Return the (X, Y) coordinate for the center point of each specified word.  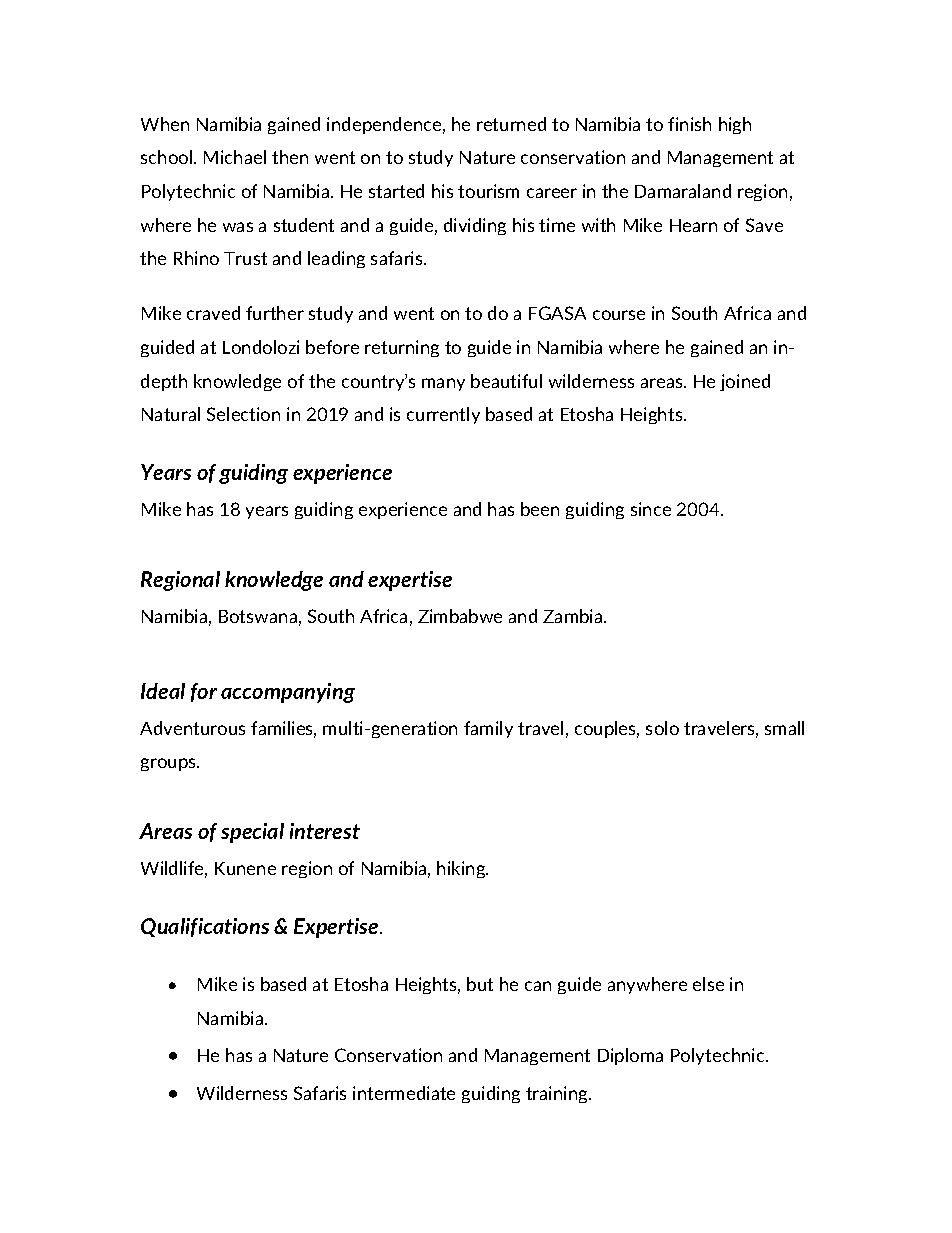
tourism (488, 191)
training (558, 1094)
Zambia (574, 616)
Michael (235, 157)
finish (689, 124)
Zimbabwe (460, 616)
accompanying (288, 693)
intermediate (404, 1093)
